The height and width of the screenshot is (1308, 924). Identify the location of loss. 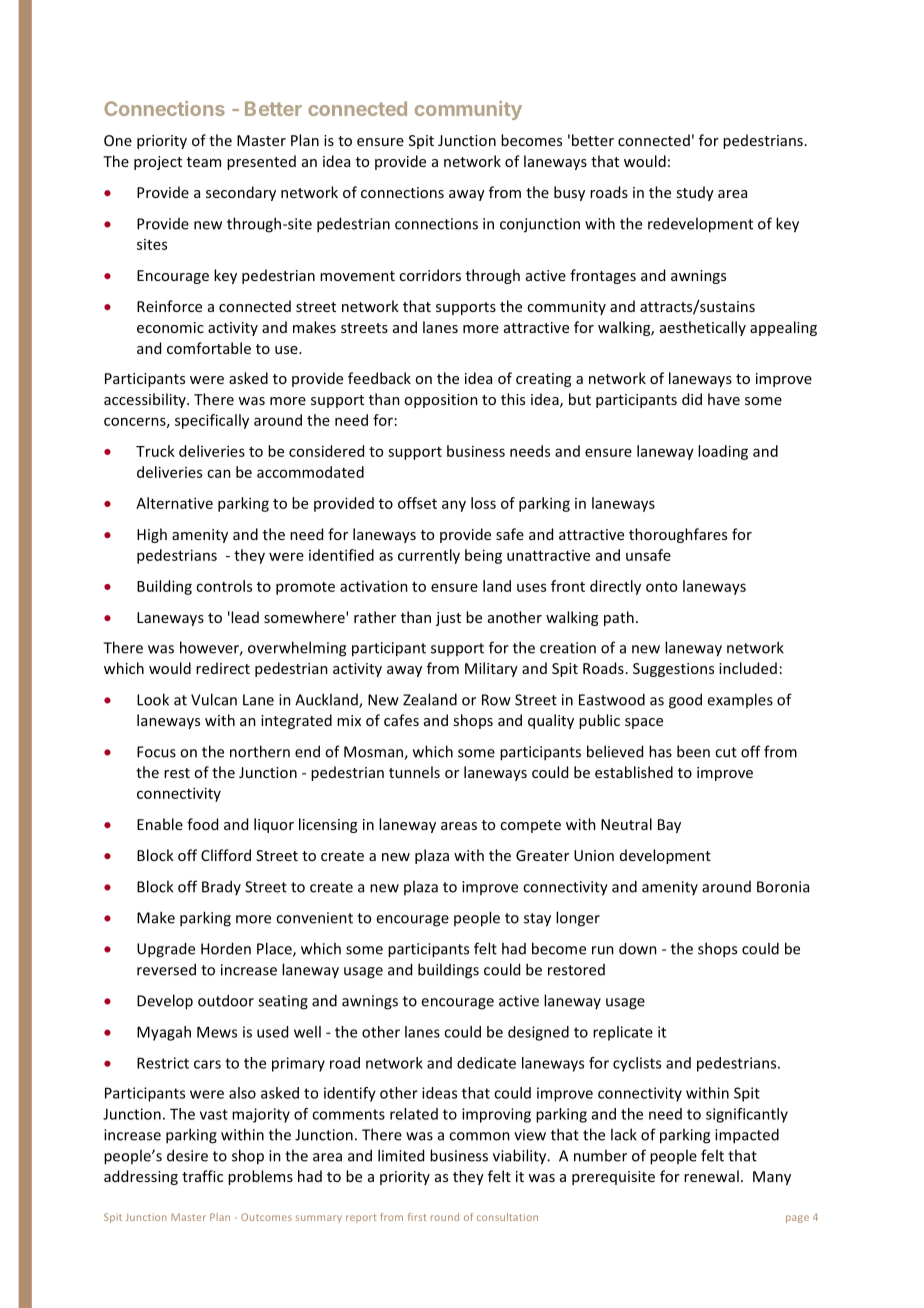
(483, 503).
